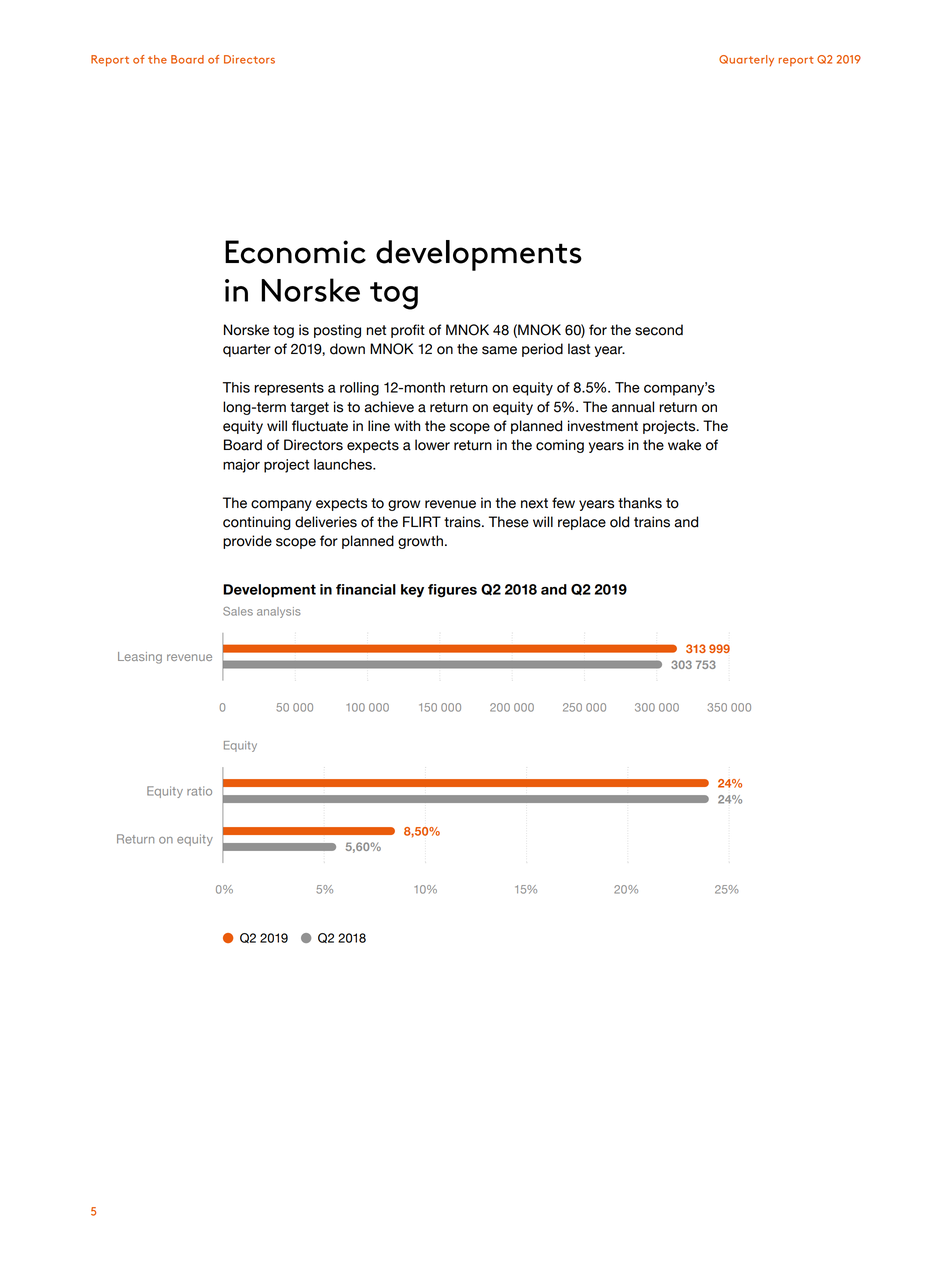 The height and width of the document is (1270, 952). What do you see at coordinates (452, 591) in the document?
I see `figures` at bounding box center [452, 591].
